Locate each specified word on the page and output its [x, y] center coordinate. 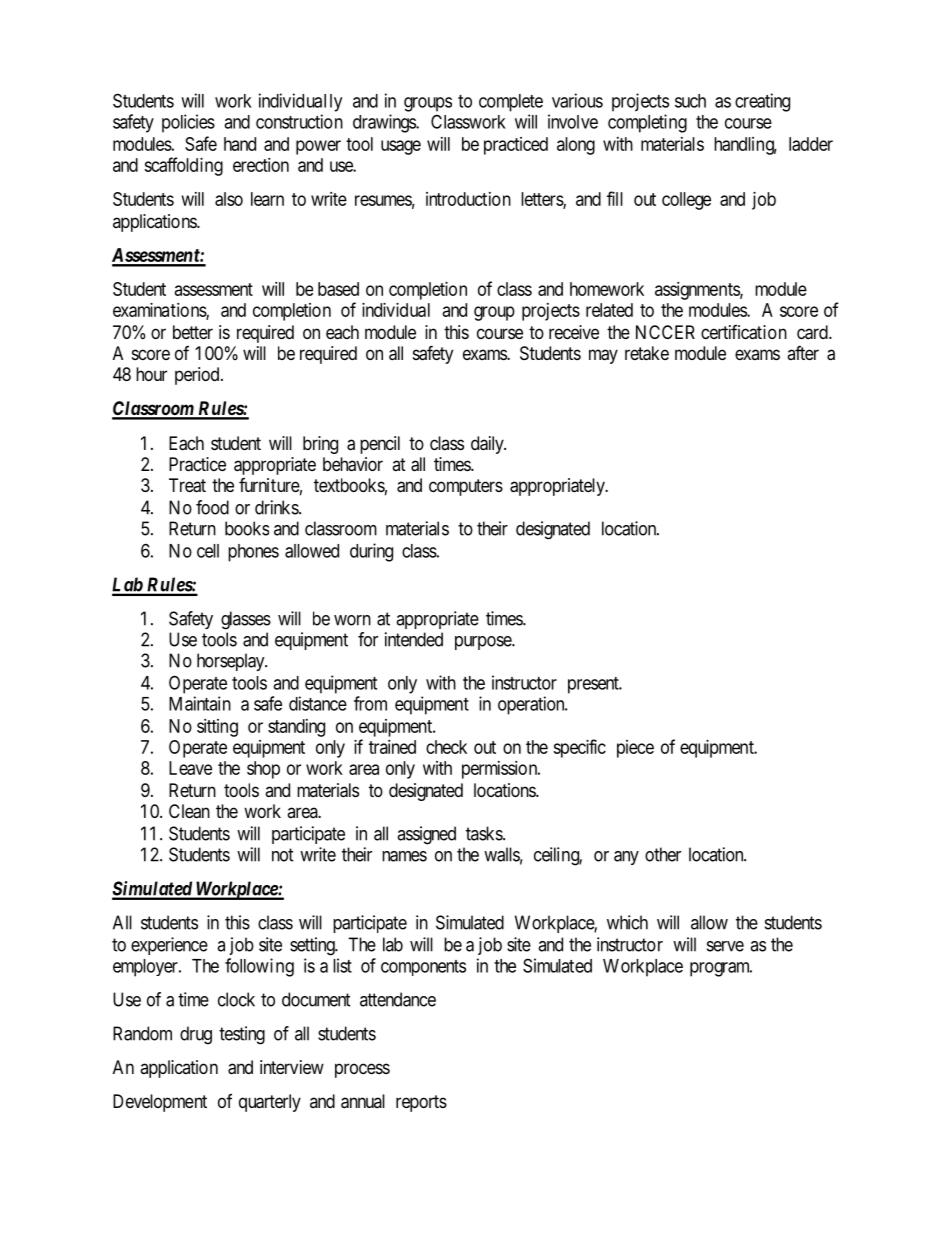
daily [488, 445]
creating [762, 102]
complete [511, 103]
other [663, 854]
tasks [485, 833]
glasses [246, 620]
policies [188, 123]
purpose [484, 643]
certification [744, 332]
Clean [189, 811]
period [198, 376]
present [594, 685]
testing [242, 1035]
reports [421, 1103]
